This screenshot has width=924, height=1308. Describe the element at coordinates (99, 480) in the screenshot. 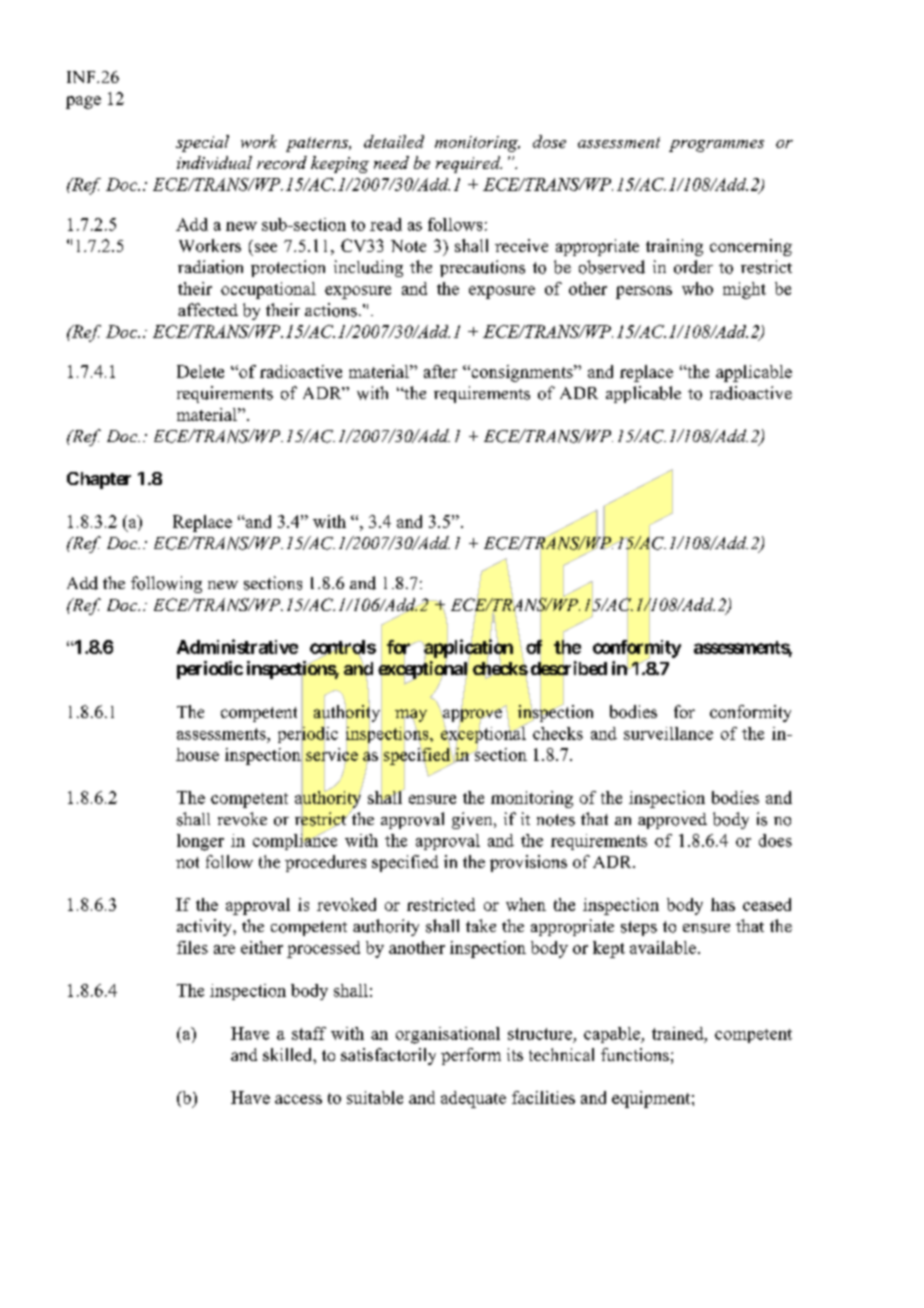

I see `Chapter` at that location.
